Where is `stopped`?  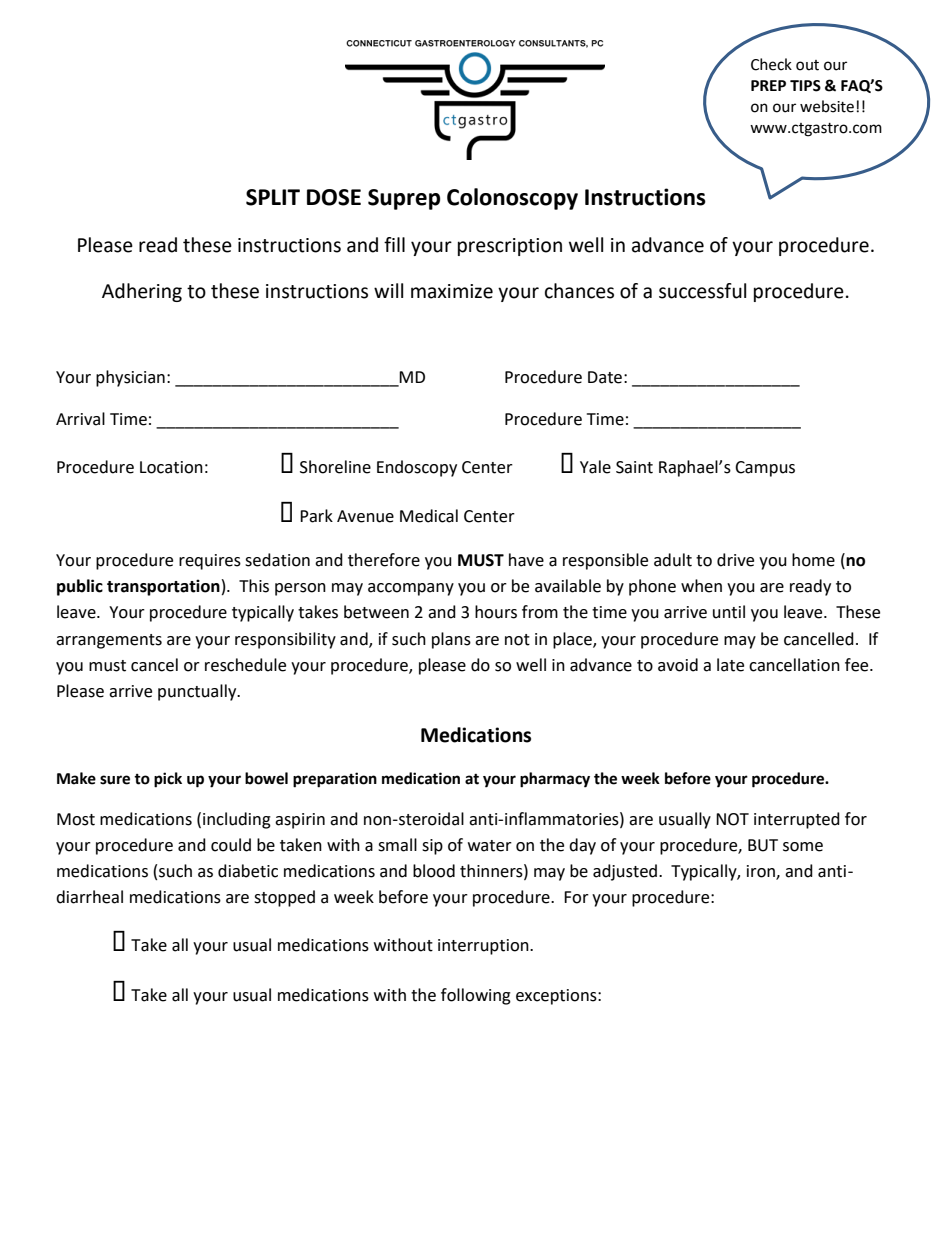
stopped is located at coordinates (284, 898).
